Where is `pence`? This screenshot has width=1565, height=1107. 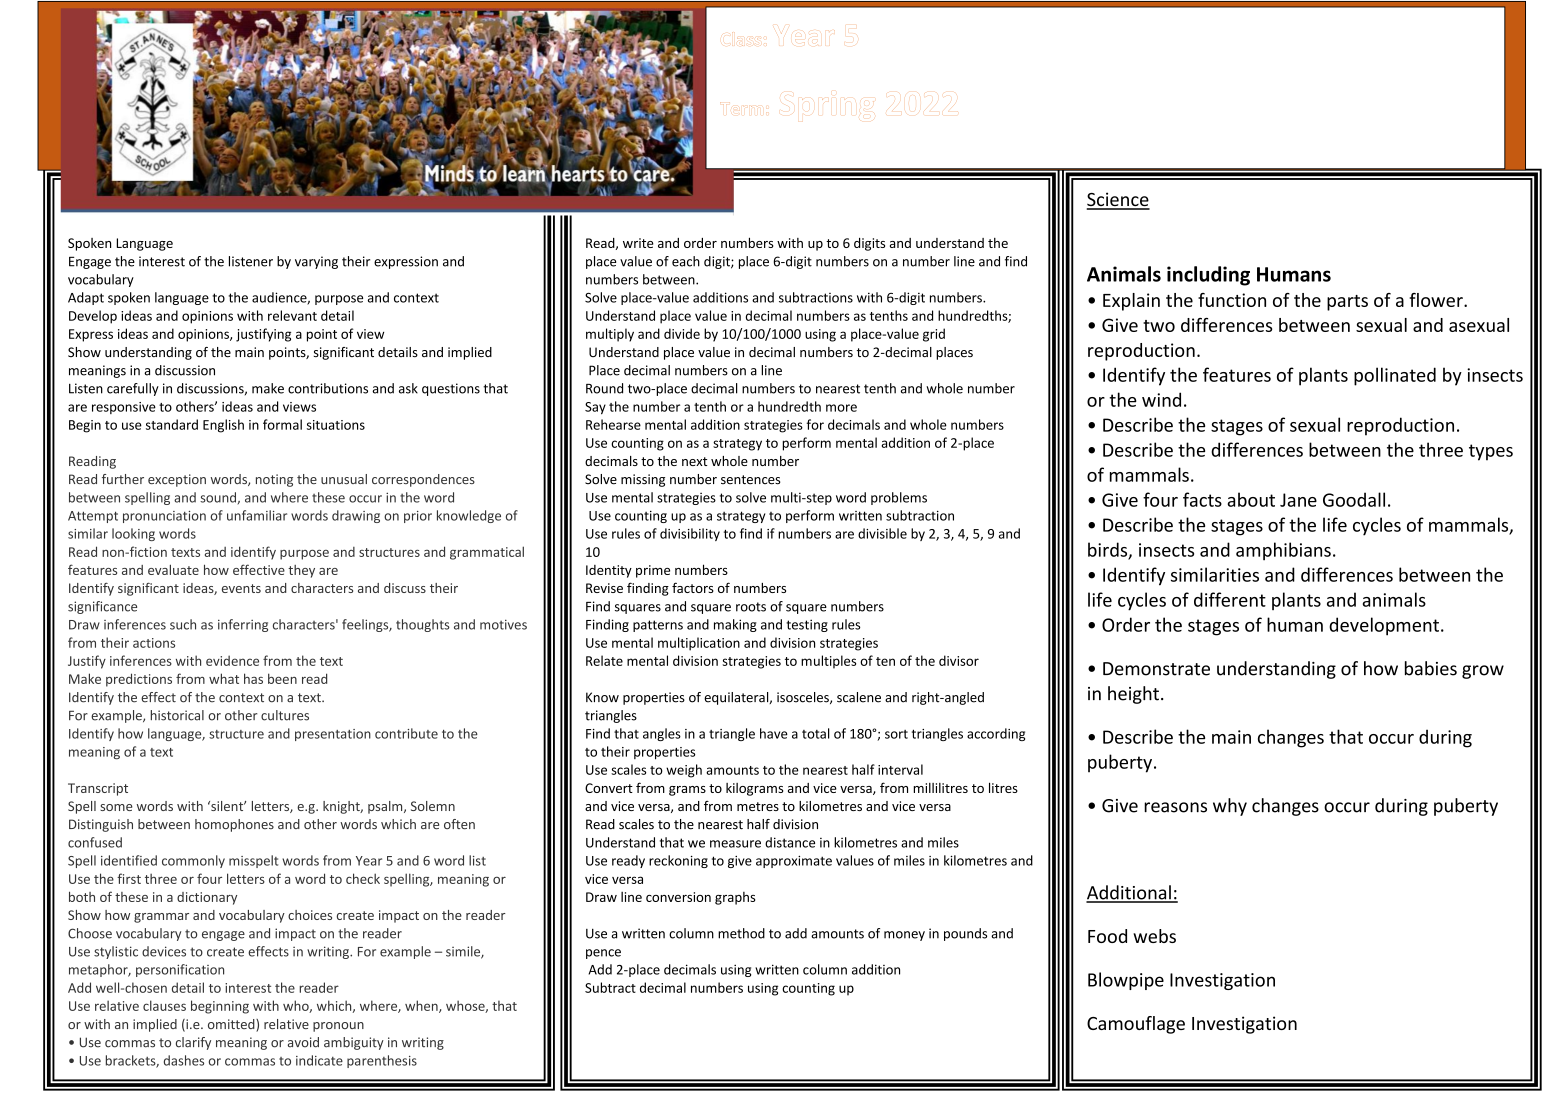
pence is located at coordinates (603, 954).
